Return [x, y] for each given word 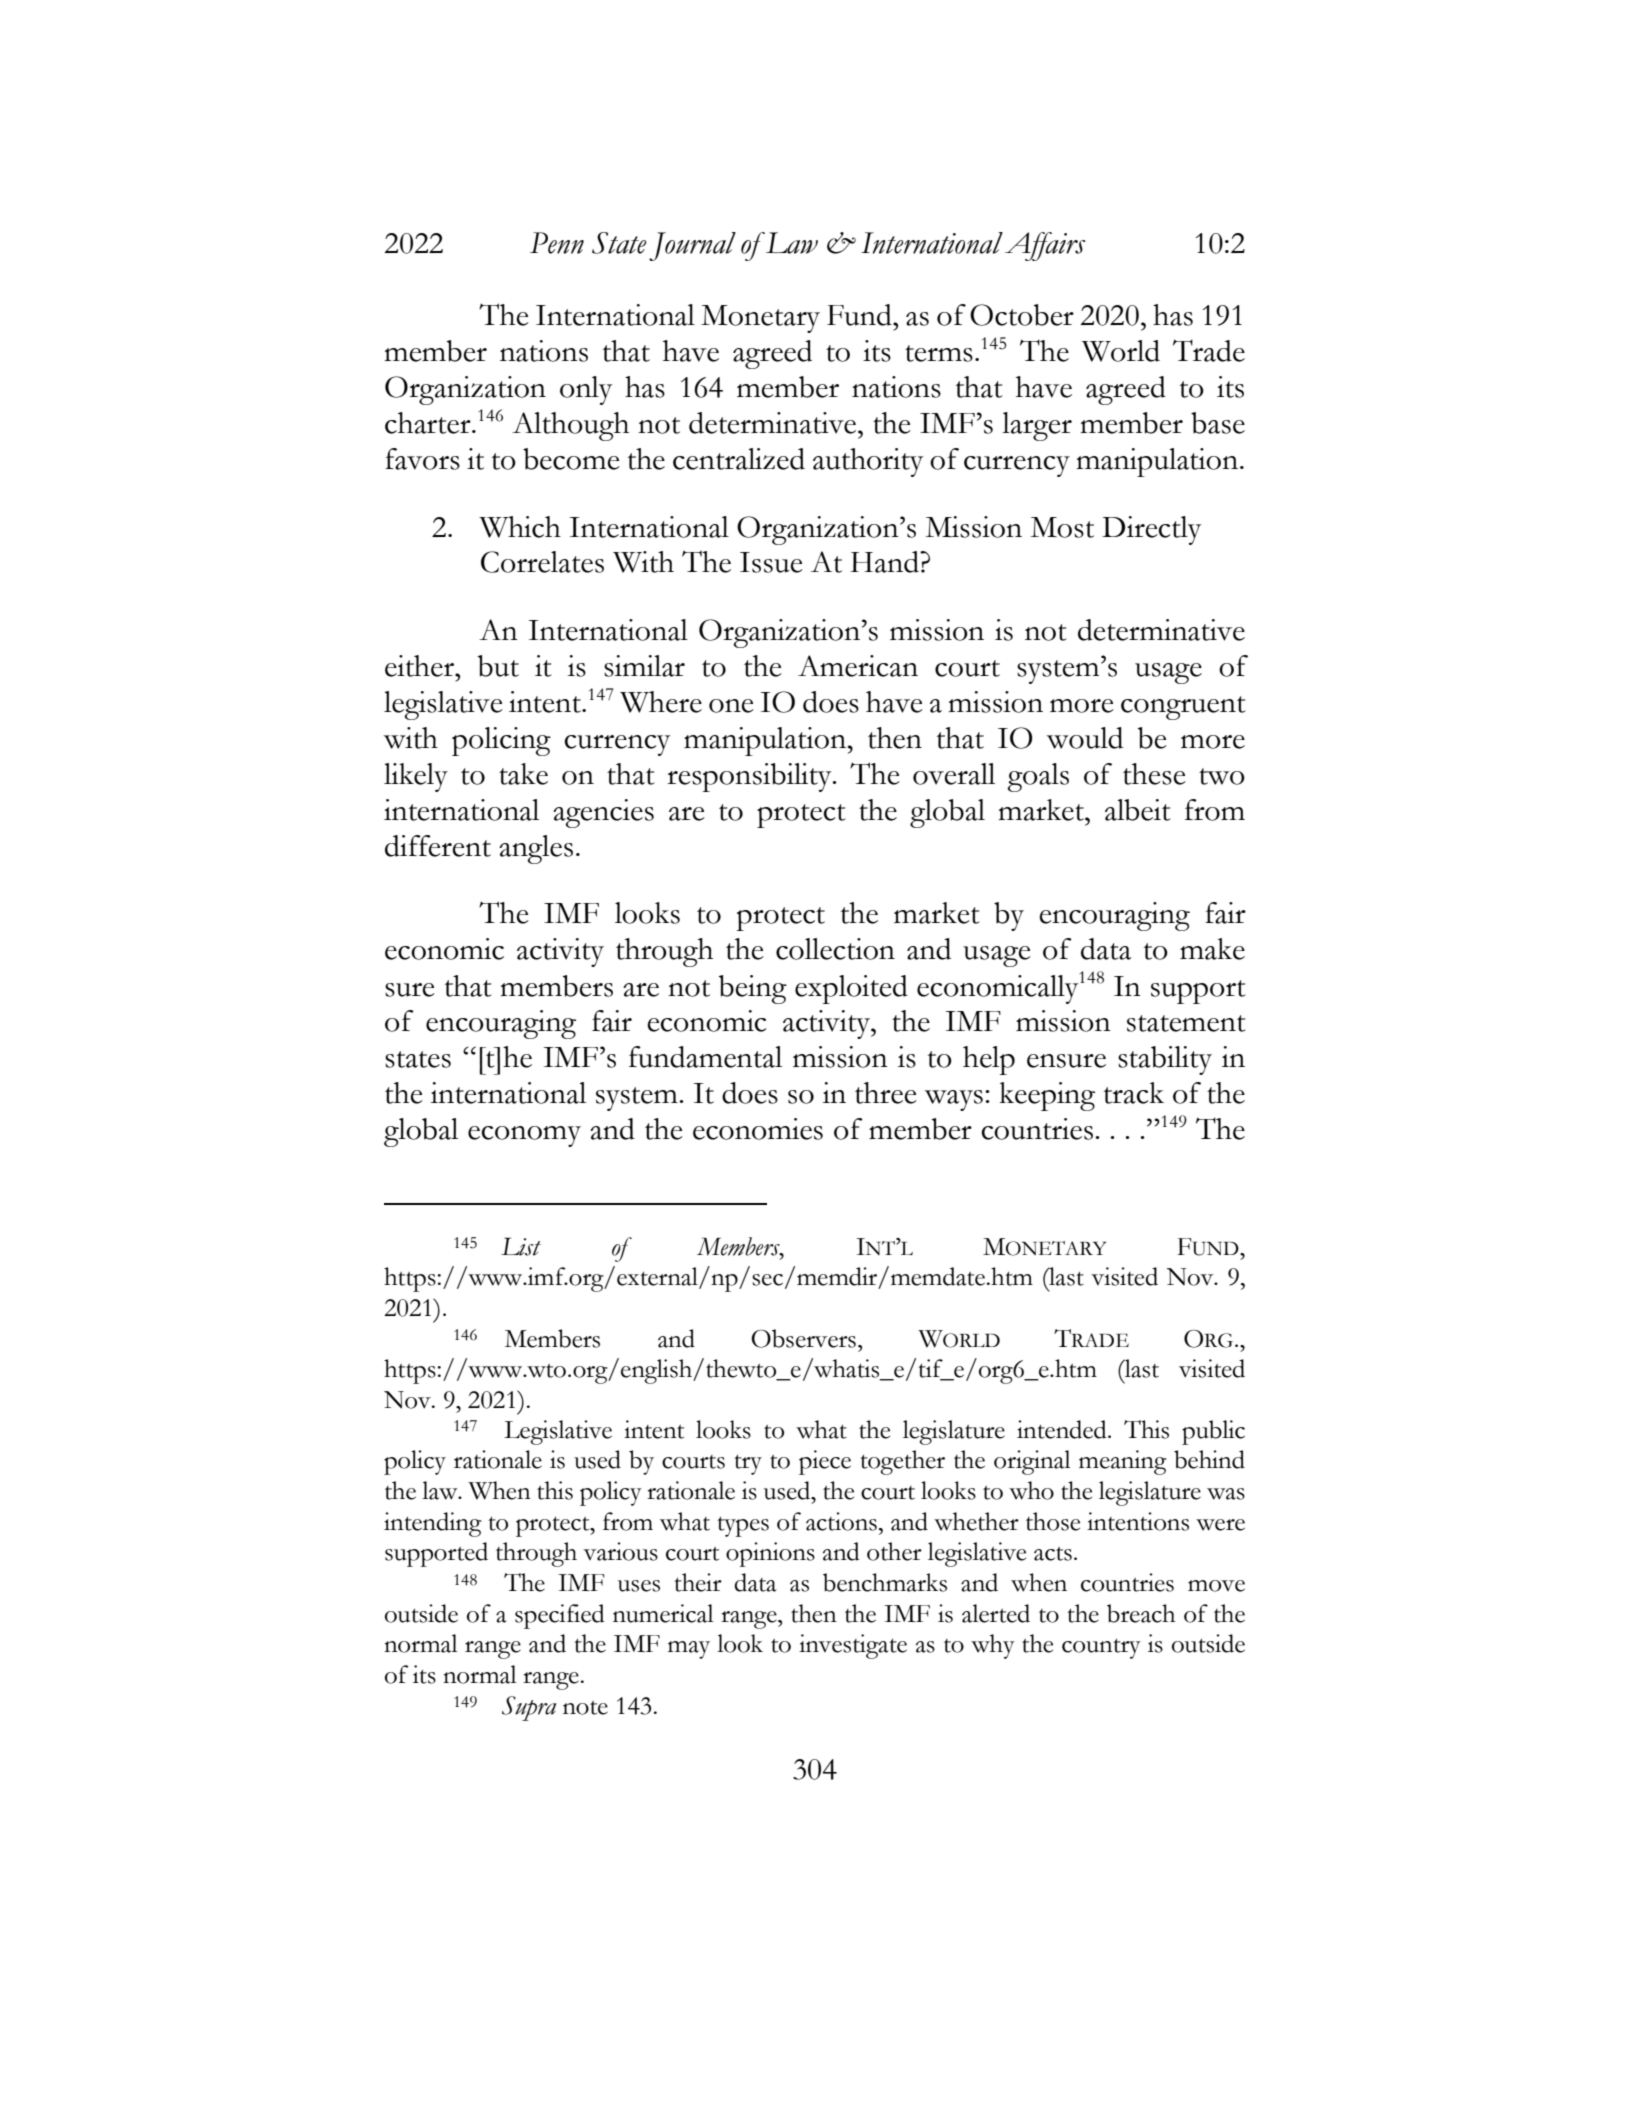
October [1022, 315]
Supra [529, 1708]
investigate [853, 1646]
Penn [557, 243]
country [1101, 1649]
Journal [692, 246]
